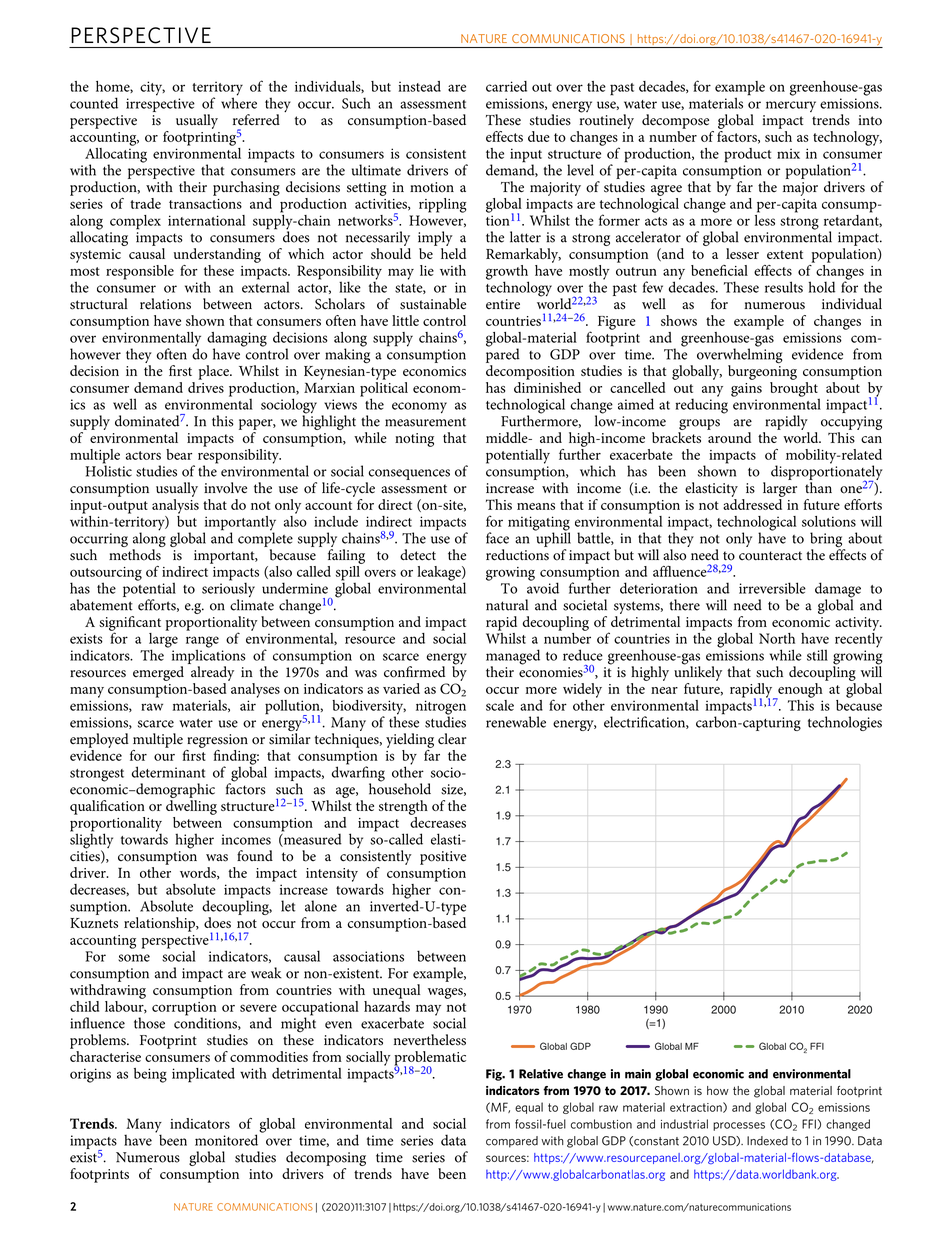  What do you see at coordinates (168, 772) in the image?
I see `determinant` at bounding box center [168, 772].
